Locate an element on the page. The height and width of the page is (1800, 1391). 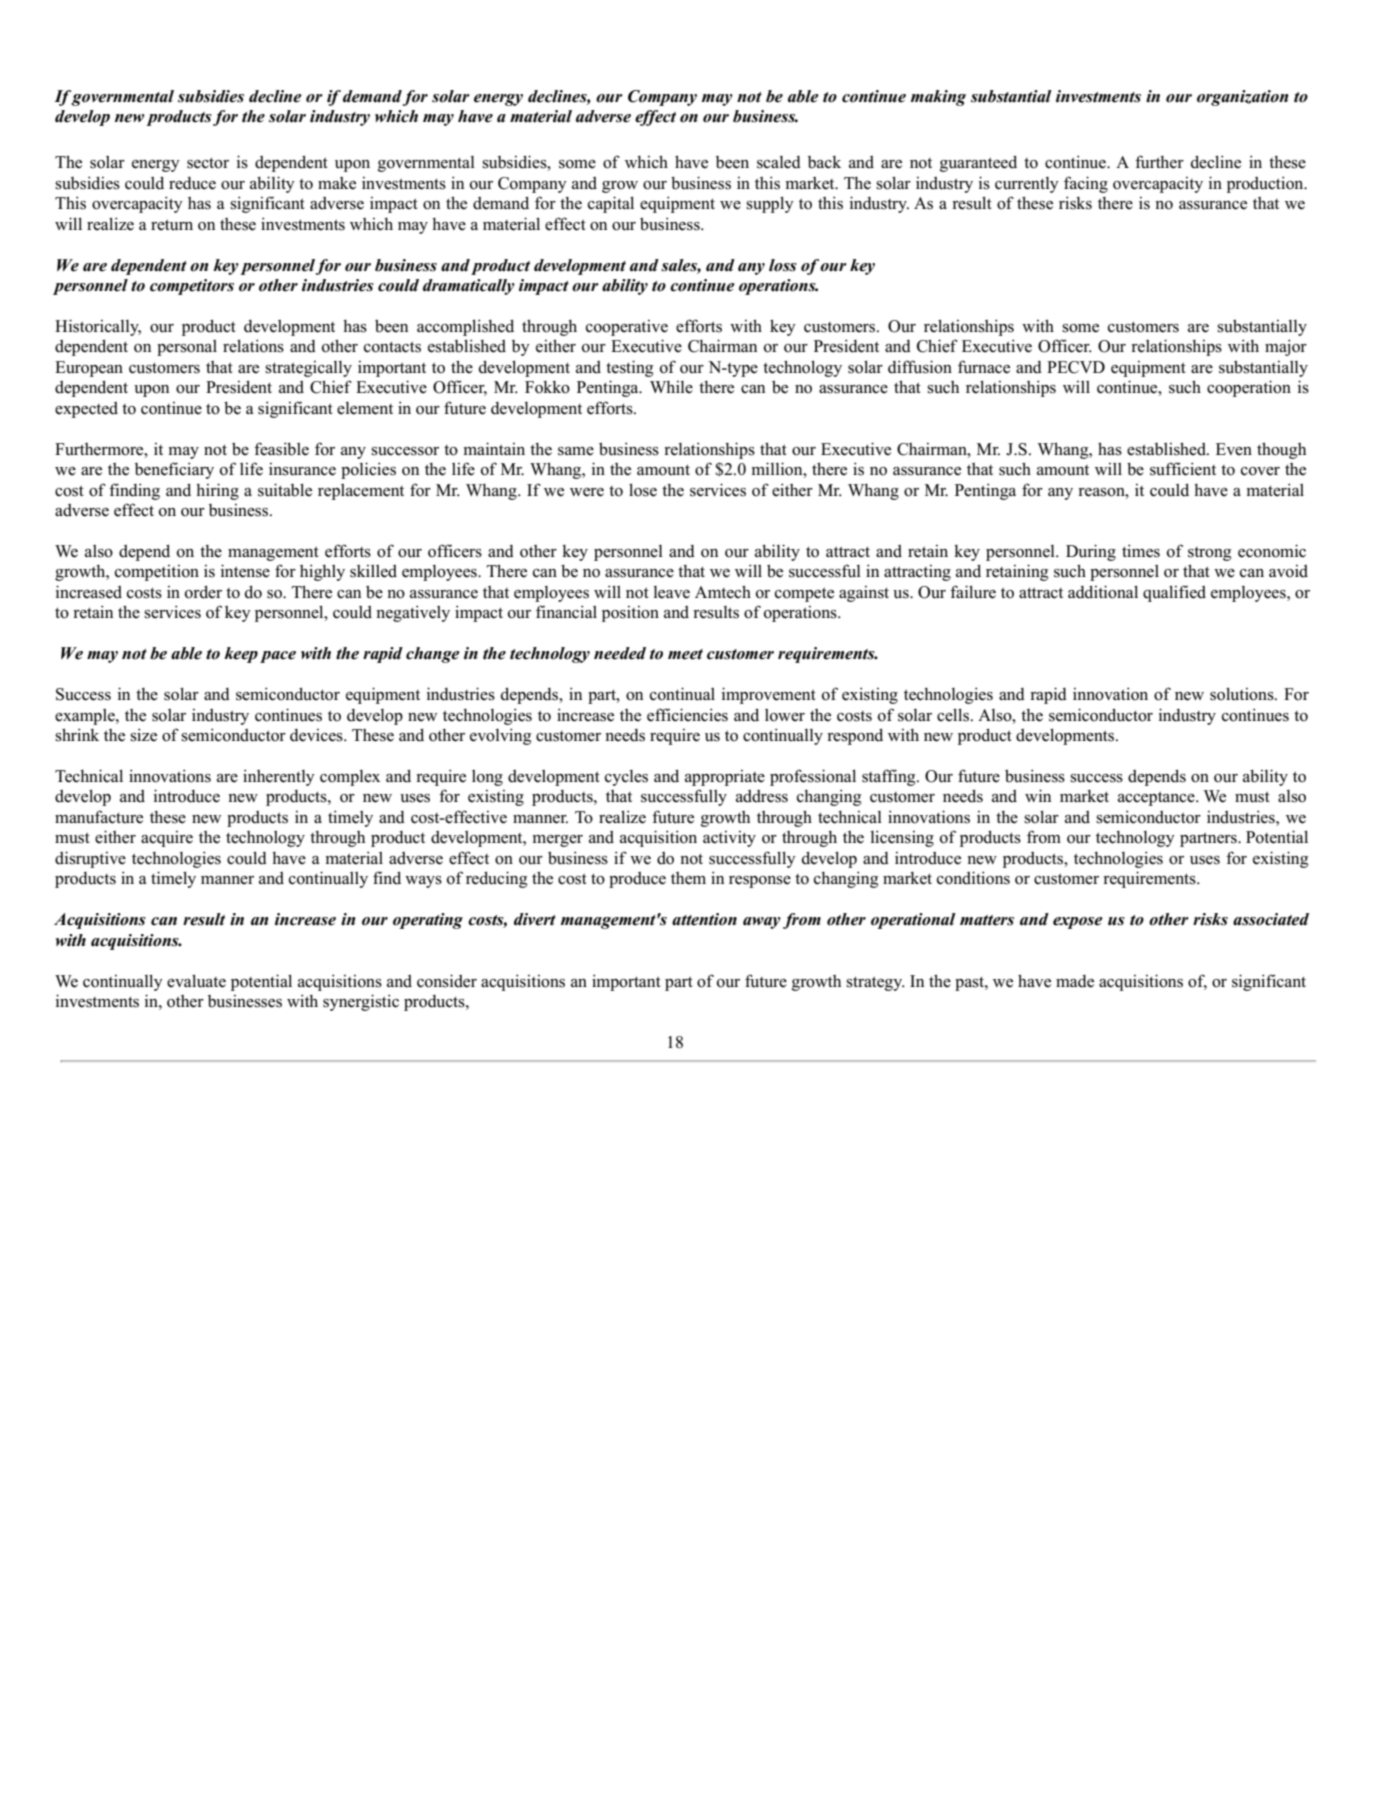
feasible is located at coordinates (281, 449).
